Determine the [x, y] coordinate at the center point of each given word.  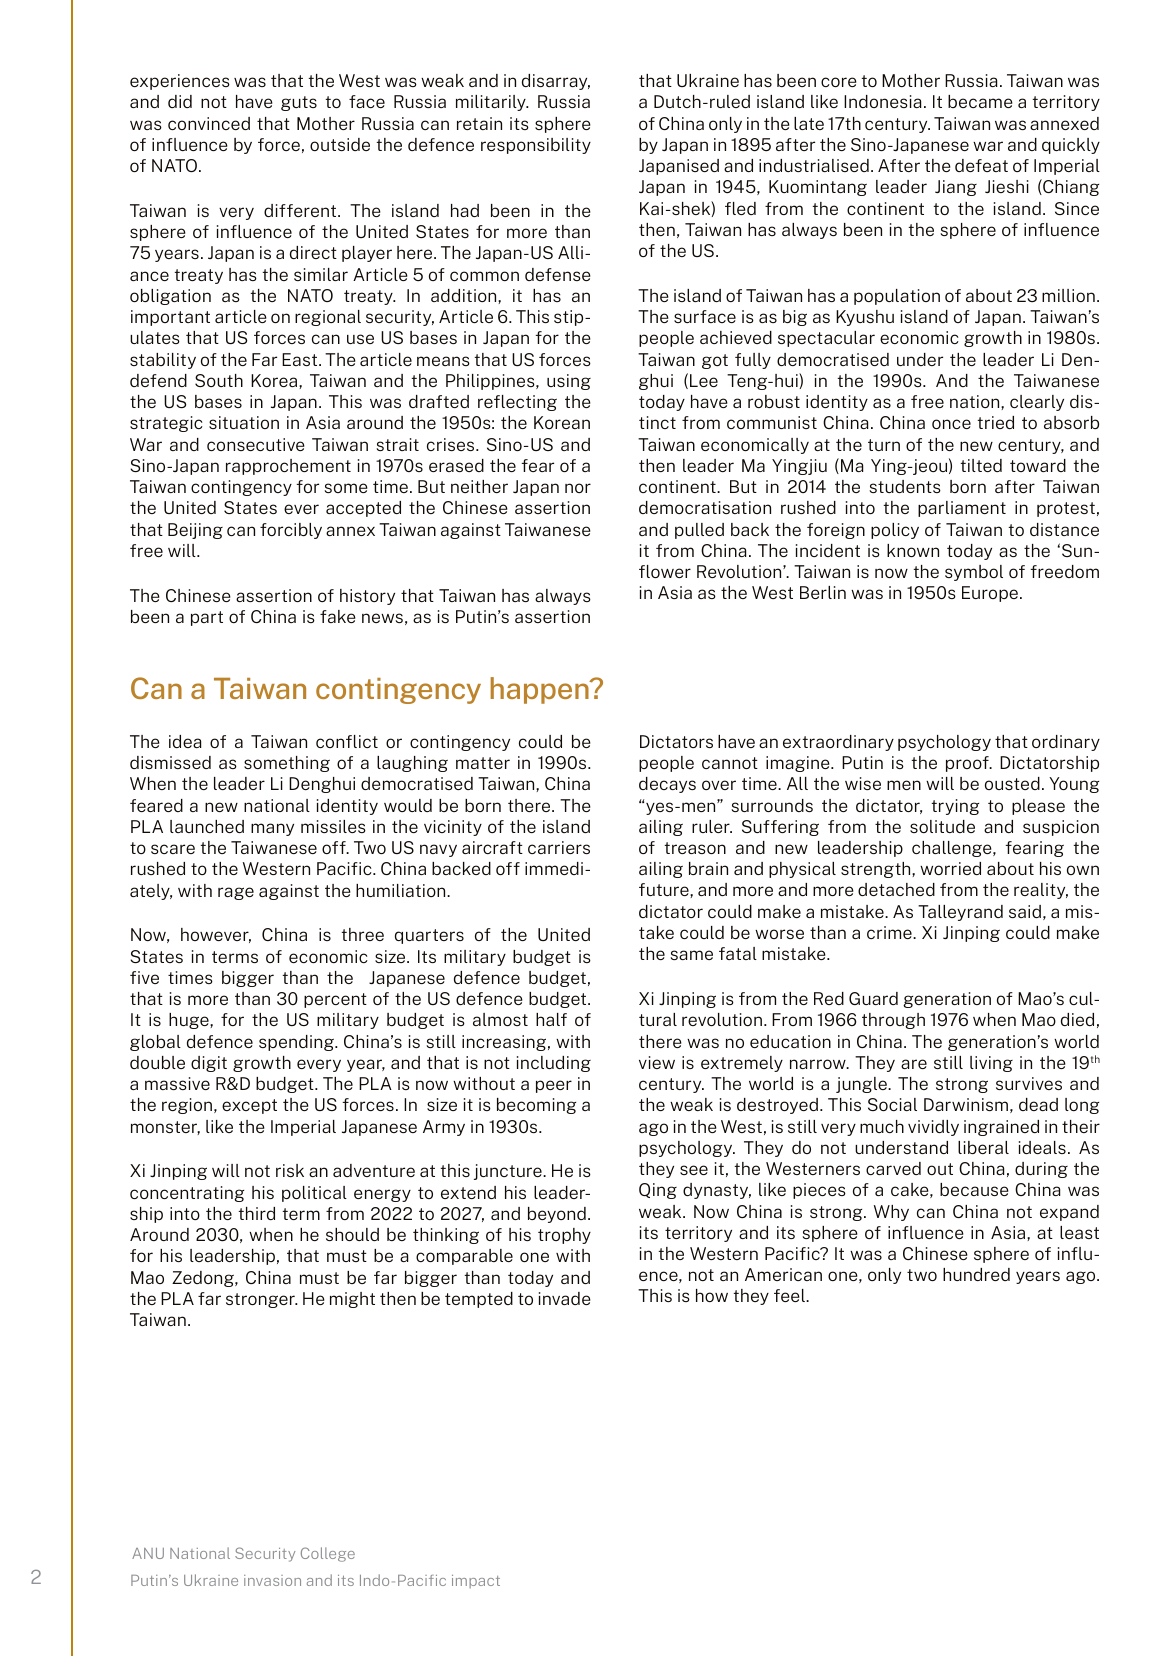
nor [578, 488]
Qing [658, 1191]
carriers [559, 847]
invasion [272, 1580]
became [980, 101]
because [974, 1189]
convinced [209, 123]
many [272, 829]
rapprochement [288, 467]
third [257, 1213]
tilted [981, 465]
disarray [556, 82]
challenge [953, 849]
